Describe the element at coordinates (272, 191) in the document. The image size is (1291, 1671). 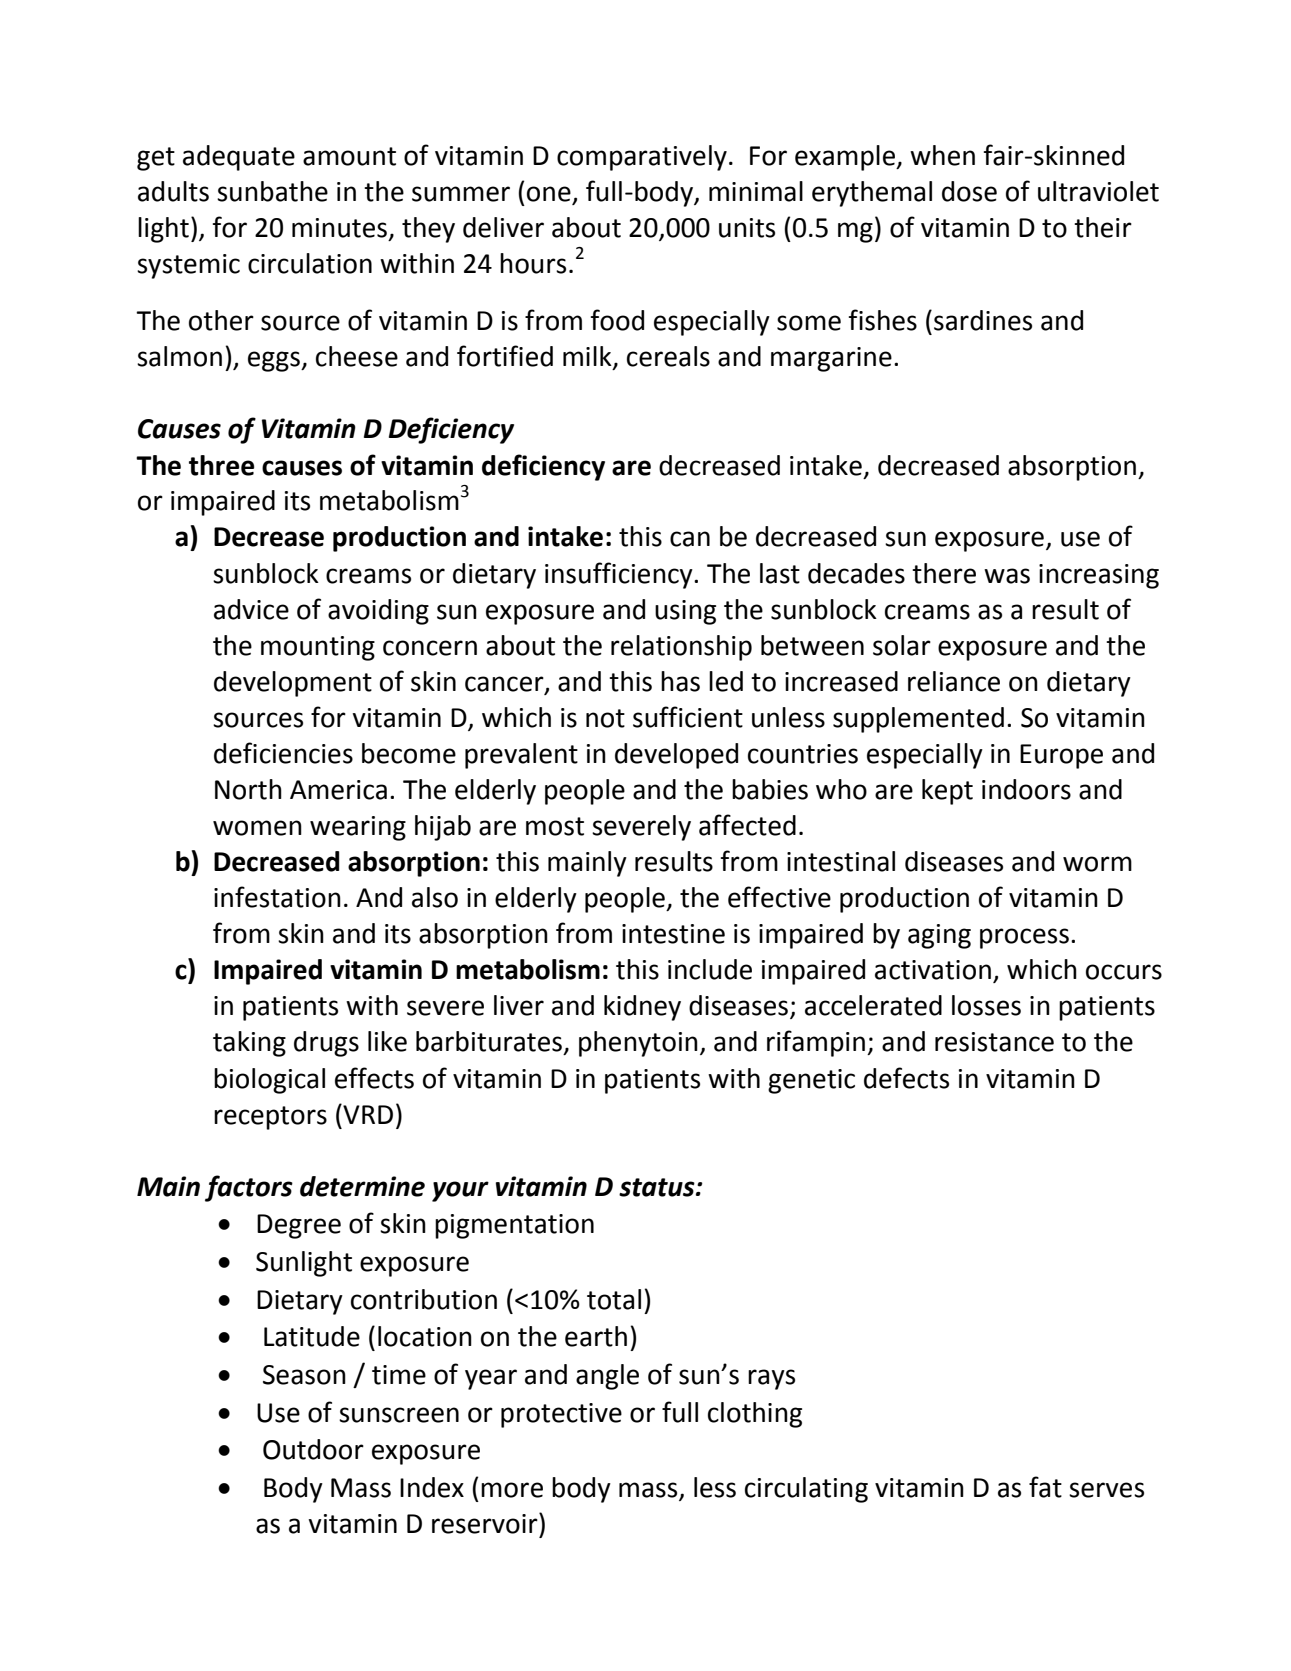
I see `sunbathe` at that location.
